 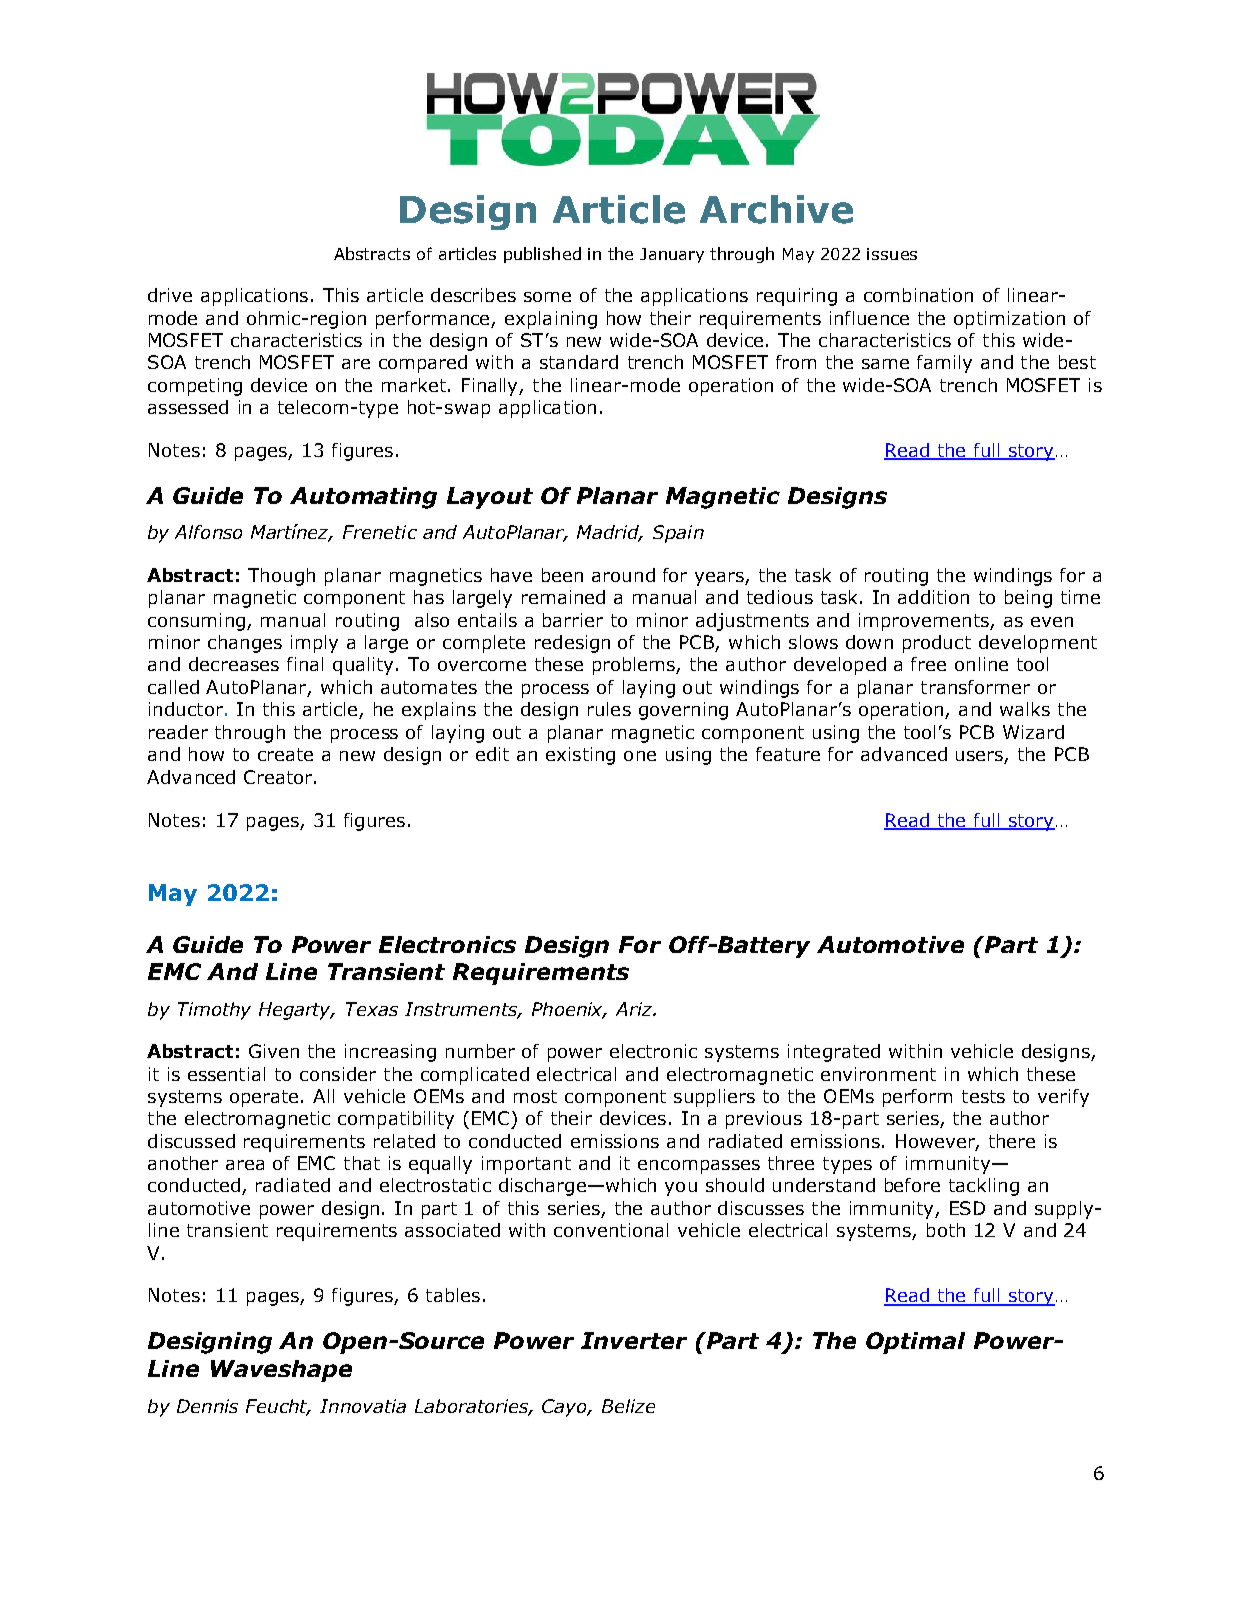 I want to click on issues, so click(x=892, y=254).
